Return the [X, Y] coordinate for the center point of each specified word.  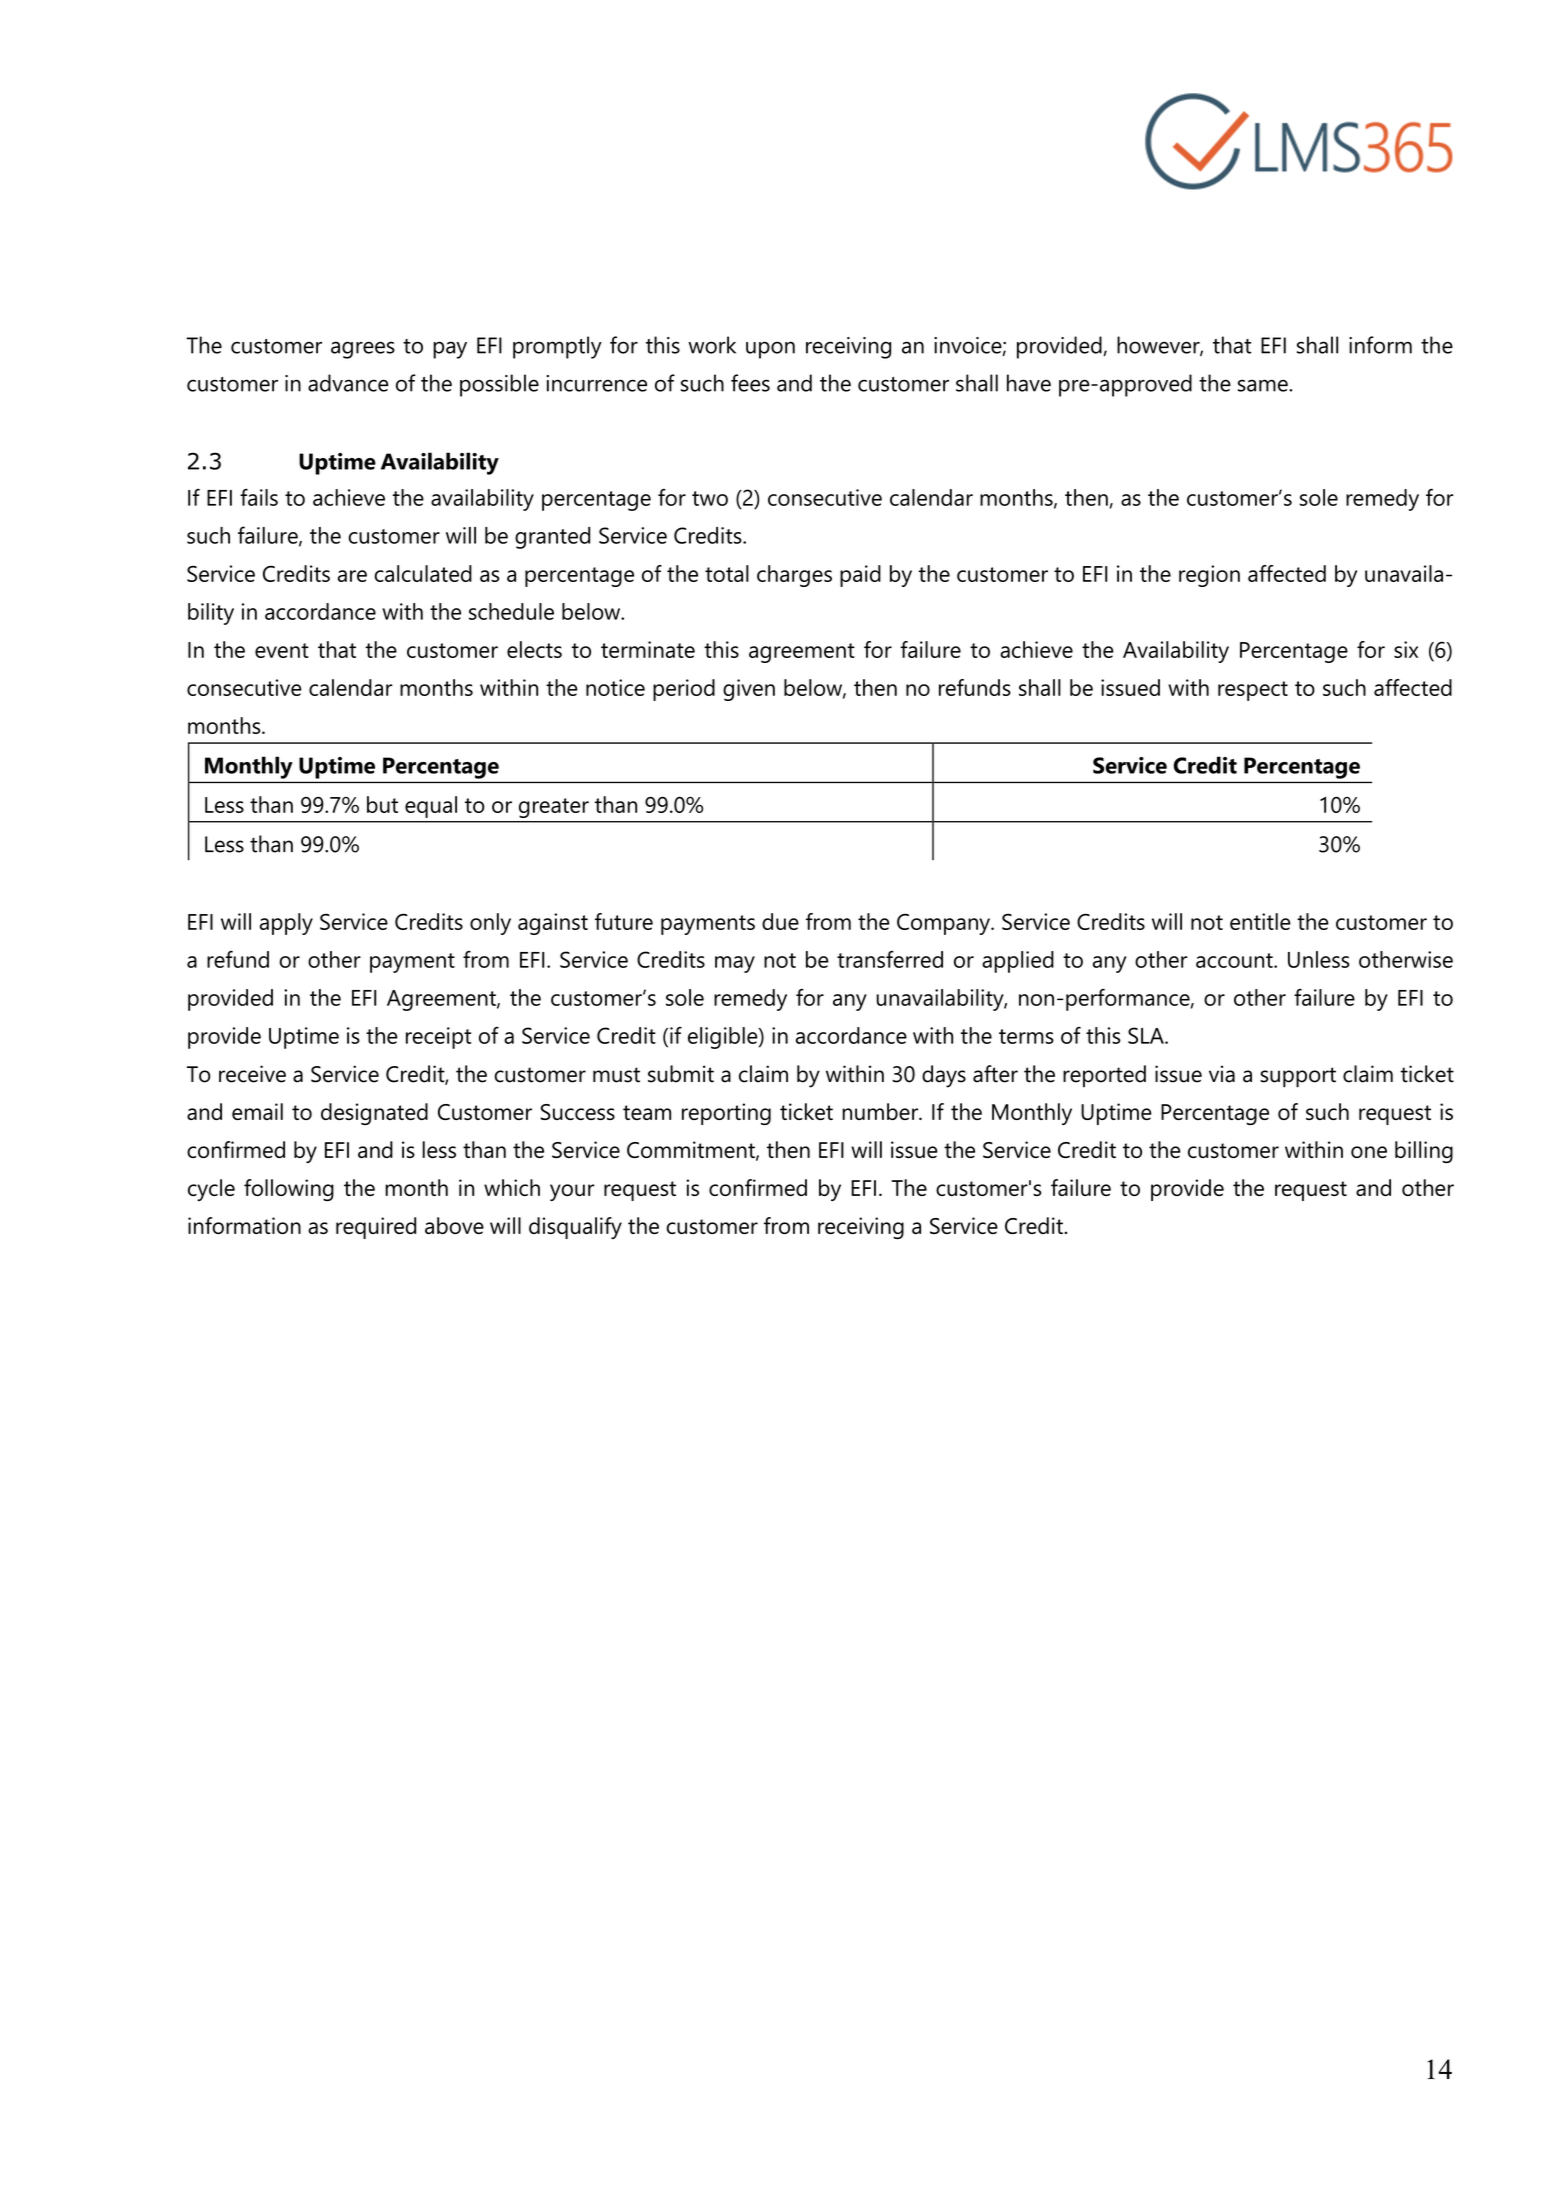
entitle [1260, 921]
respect [1253, 691]
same [1264, 385]
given [749, 690]
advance [348, 383]
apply [286, 924]
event [282, 650]
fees [750, 383]
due [780, 921]
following [289, 1190]
